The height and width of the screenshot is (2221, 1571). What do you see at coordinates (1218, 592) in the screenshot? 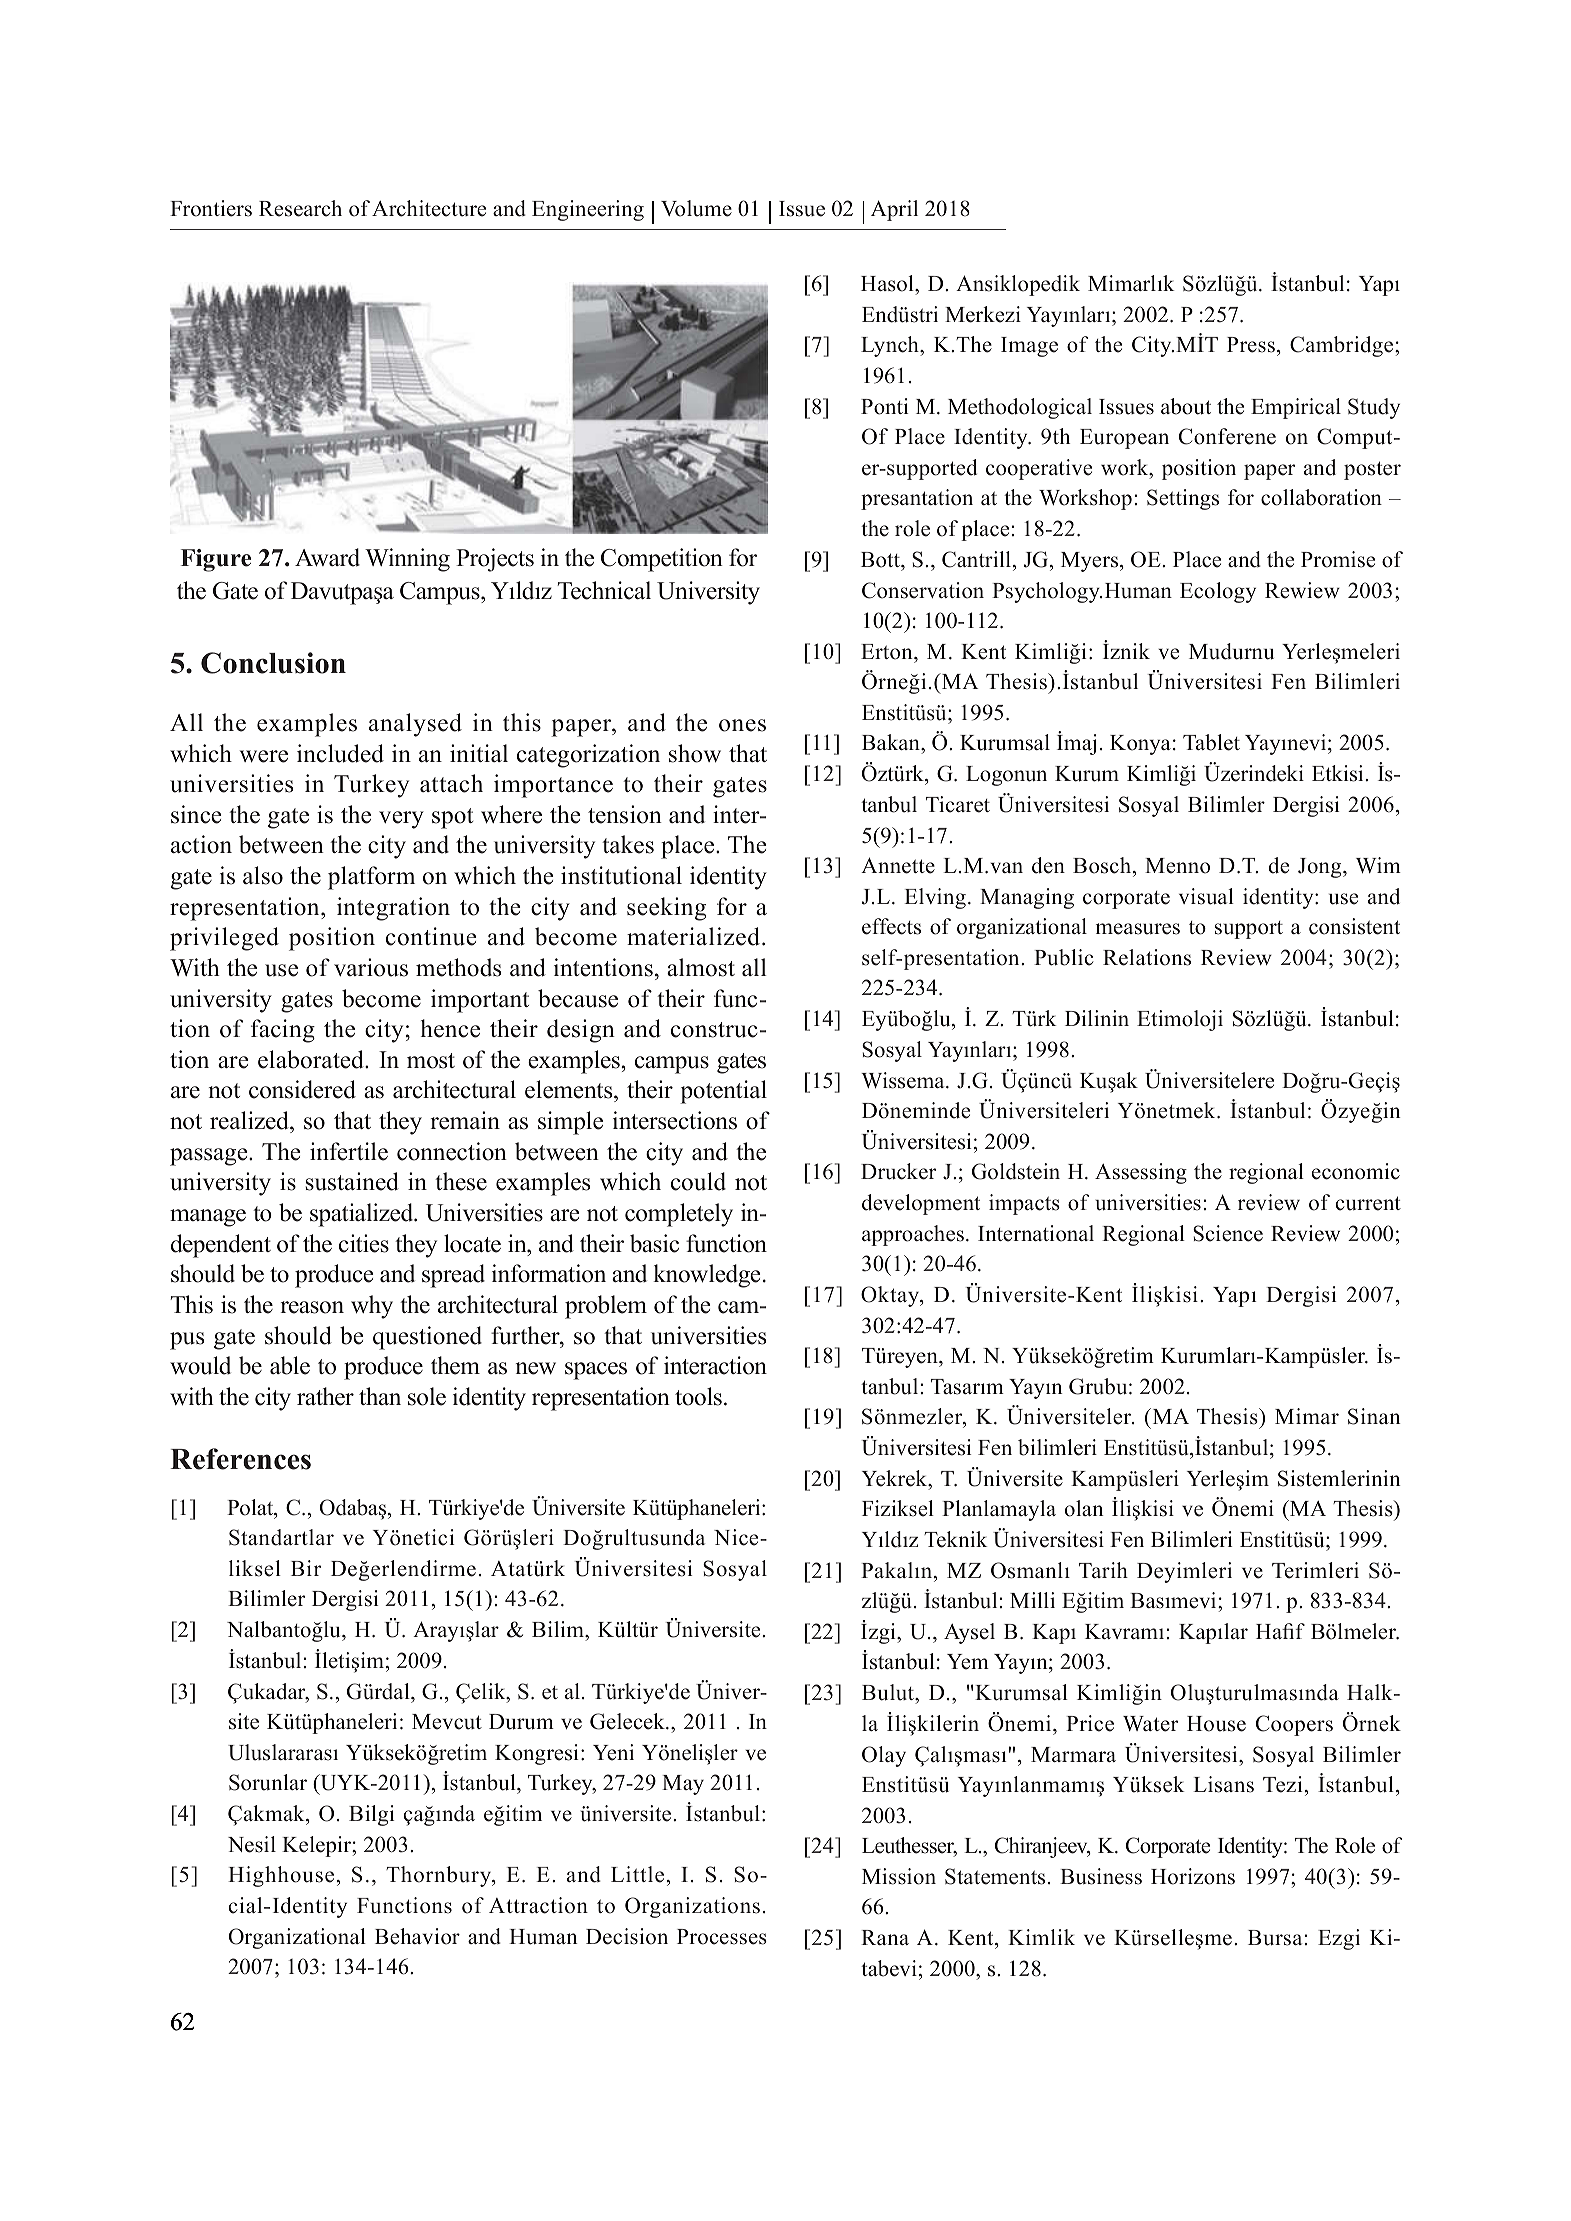
I see `Ecology` at bounding box center [1218, 592].
